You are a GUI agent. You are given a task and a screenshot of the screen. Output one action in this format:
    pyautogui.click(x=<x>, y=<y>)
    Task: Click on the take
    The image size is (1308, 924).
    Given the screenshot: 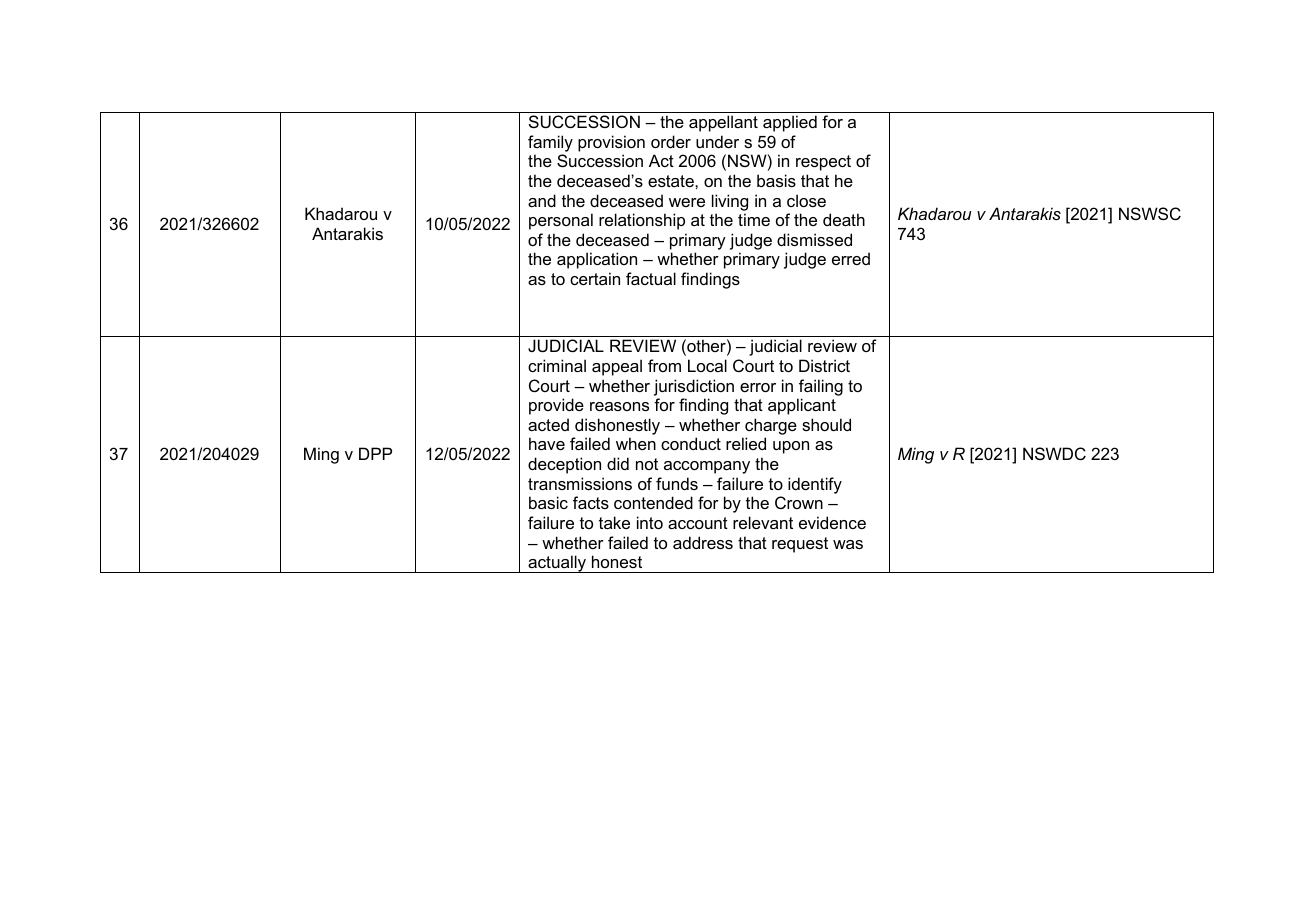 What is the action you would take?
    pyautogui.click(x=614, y=522)
